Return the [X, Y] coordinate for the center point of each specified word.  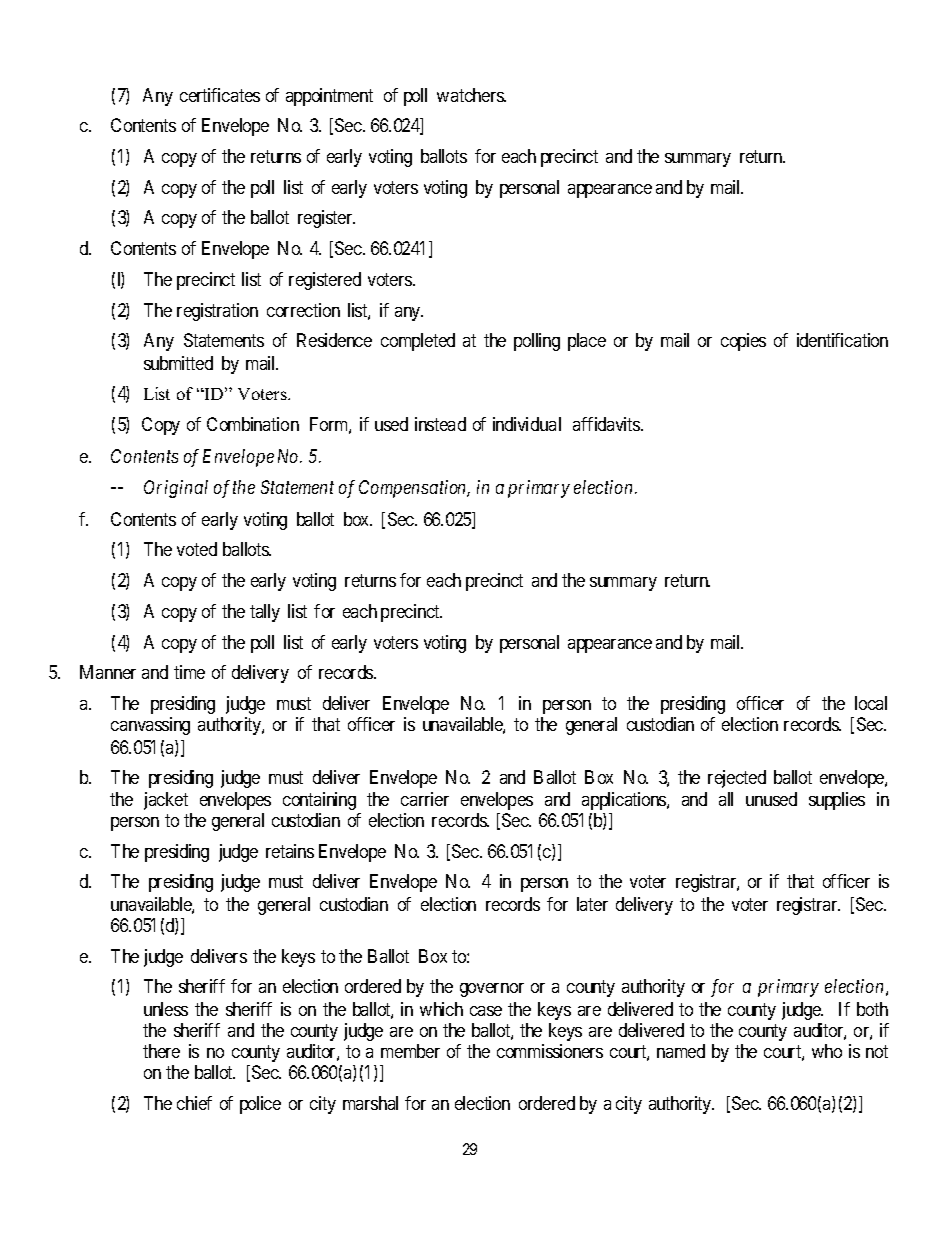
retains [290, 851]
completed [418, 342]
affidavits [607, 424]
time [189, 672]
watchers [471, 95]
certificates [220, 95]
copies [743, 342]
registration [217, 312]
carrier [425, 799]
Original [176, 489]
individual [527, 424]
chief [194, 1103]
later [592, 904]
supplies [837, 801]
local [871, 703]
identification [842, 340]
